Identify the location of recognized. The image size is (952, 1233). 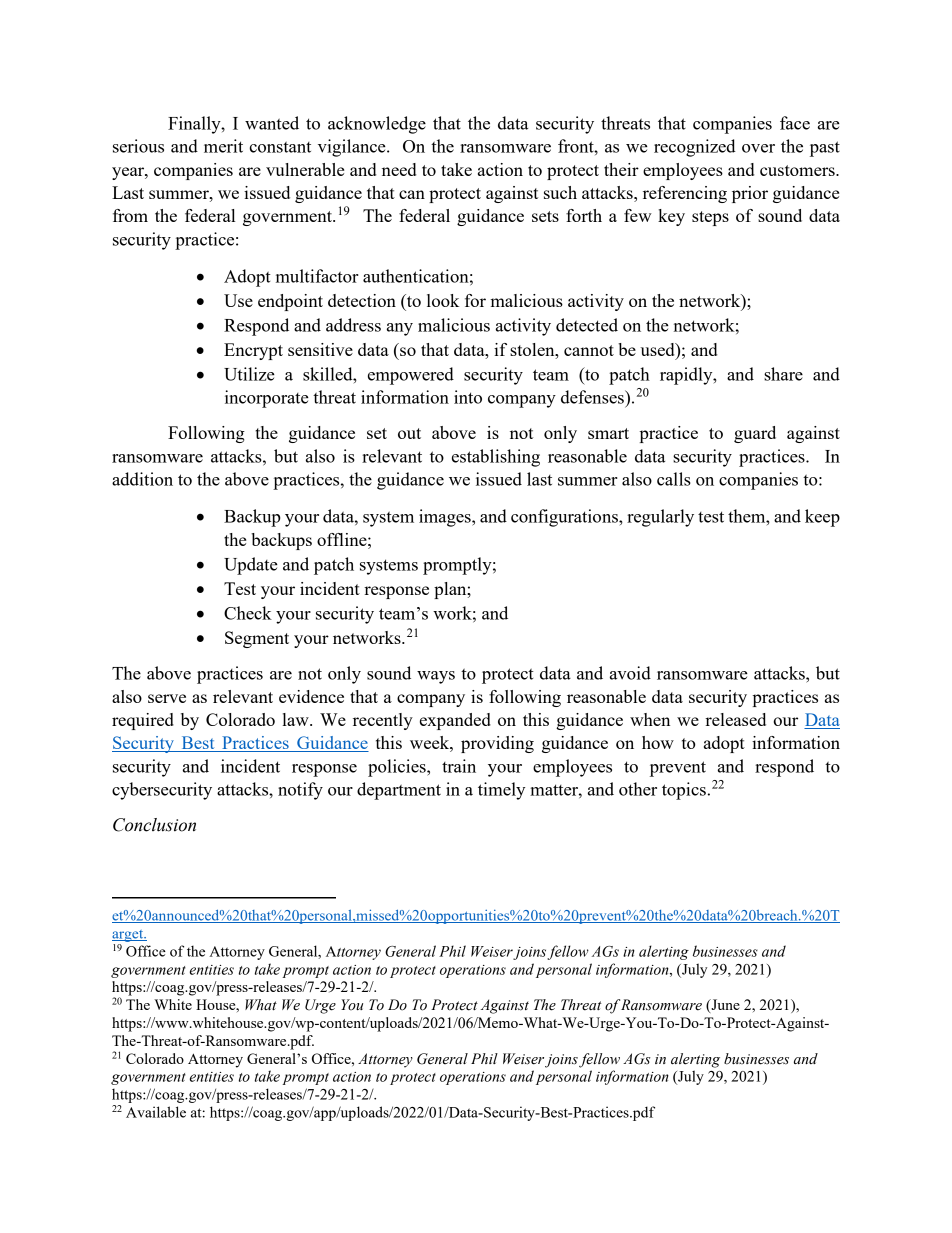
(695, 148).
